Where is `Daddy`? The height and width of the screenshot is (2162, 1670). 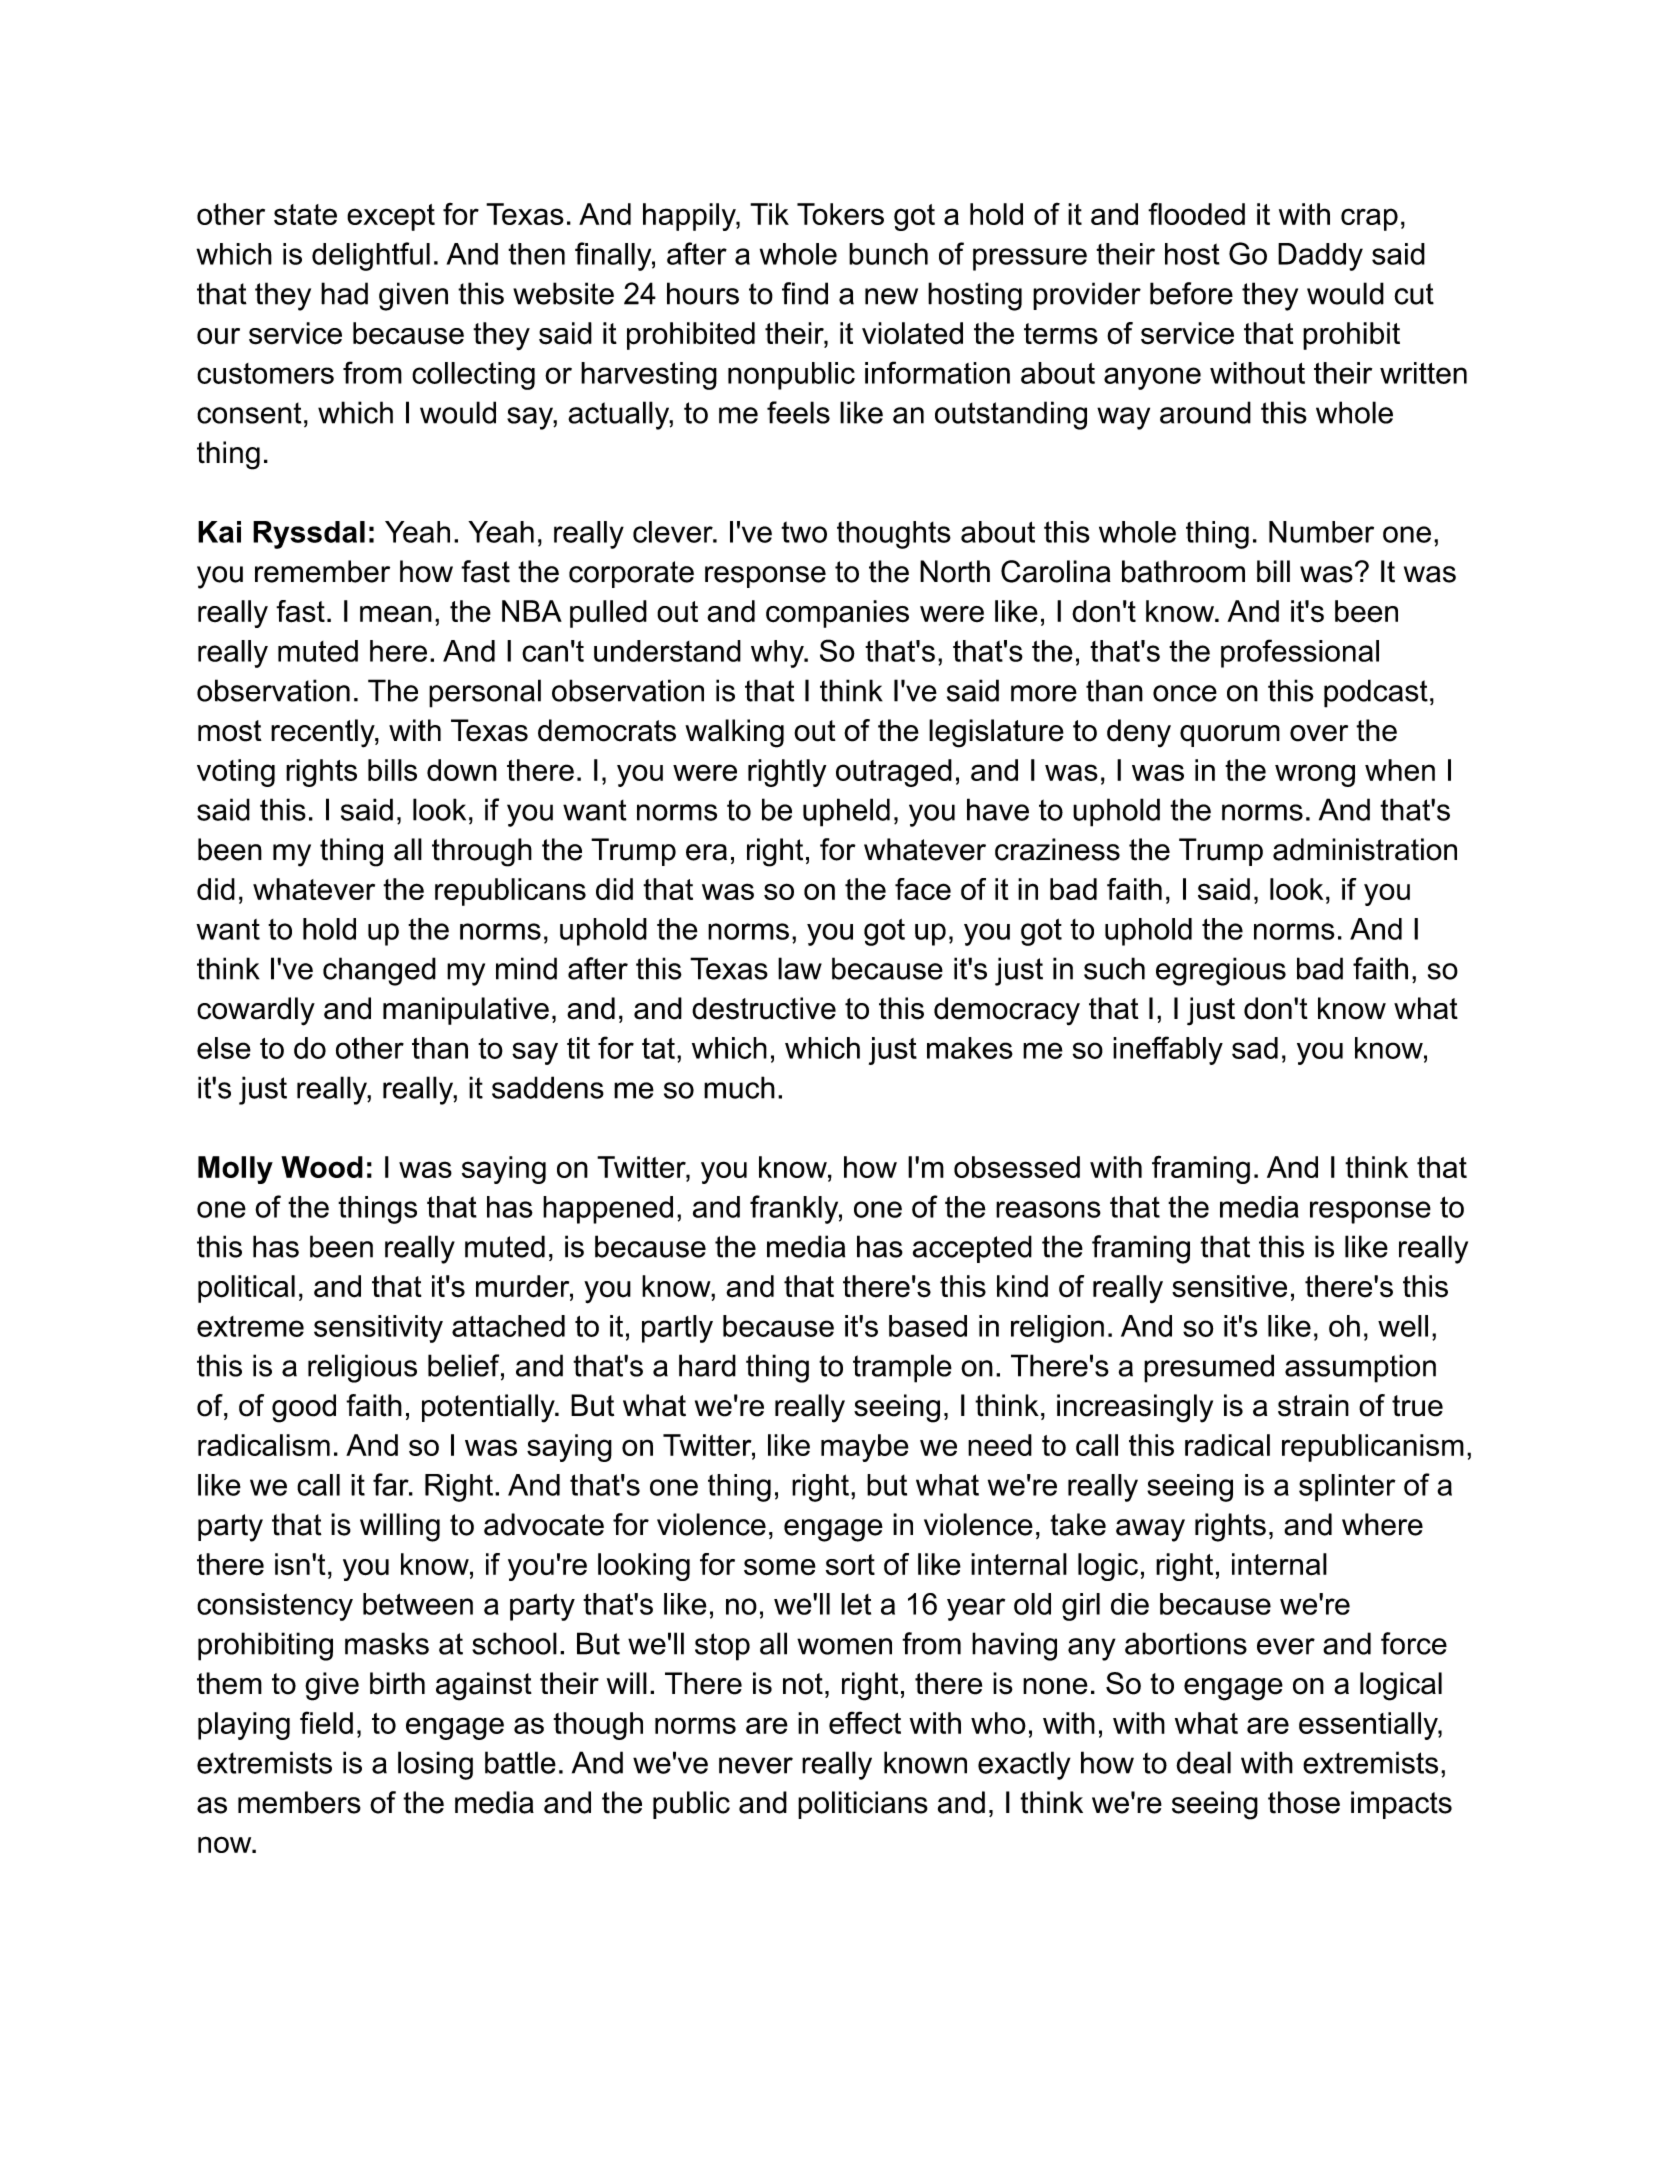
Daddy is located at coordinates (1320, 257).
